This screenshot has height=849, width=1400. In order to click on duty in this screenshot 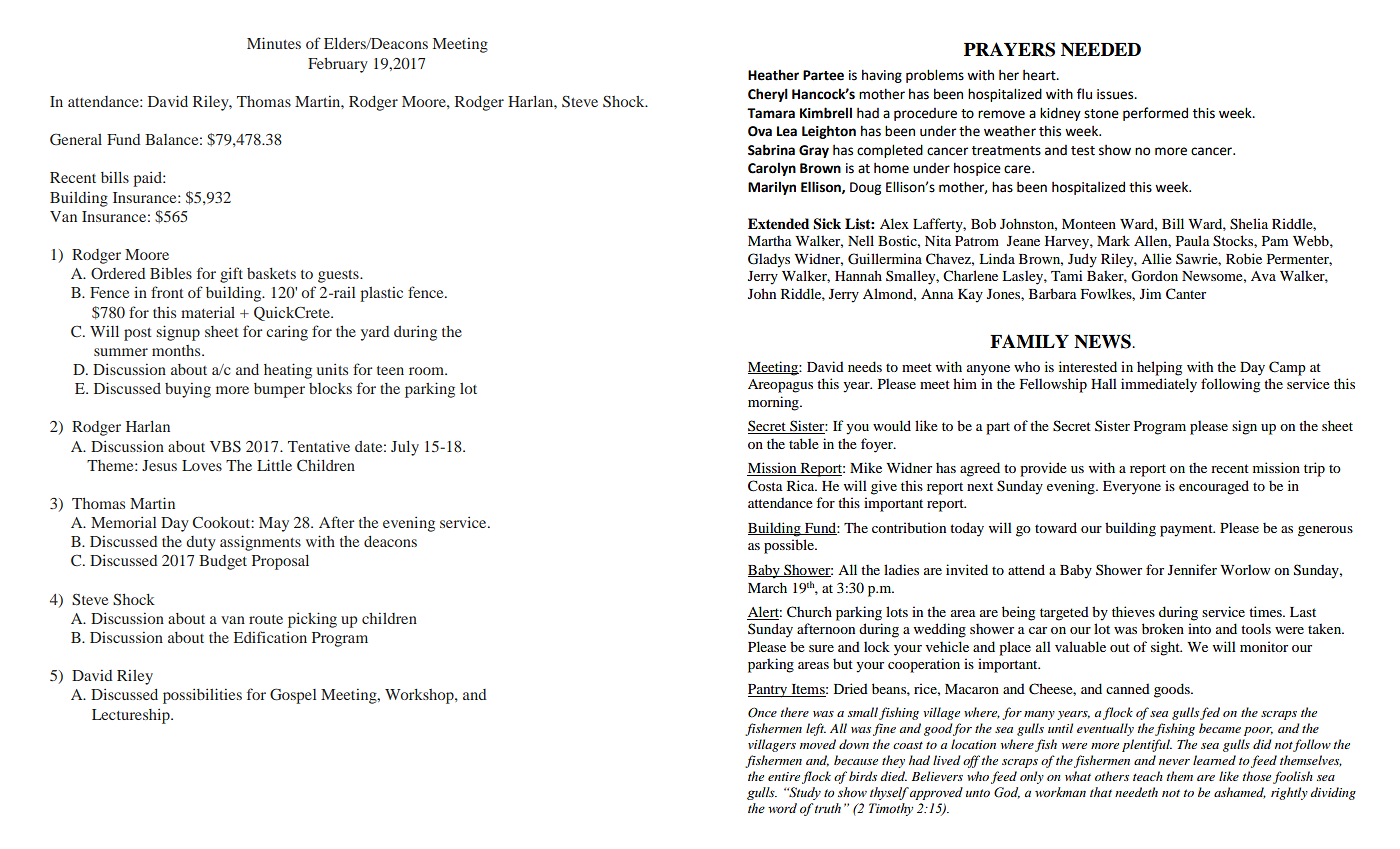, I will do `click(201, 543)`.
